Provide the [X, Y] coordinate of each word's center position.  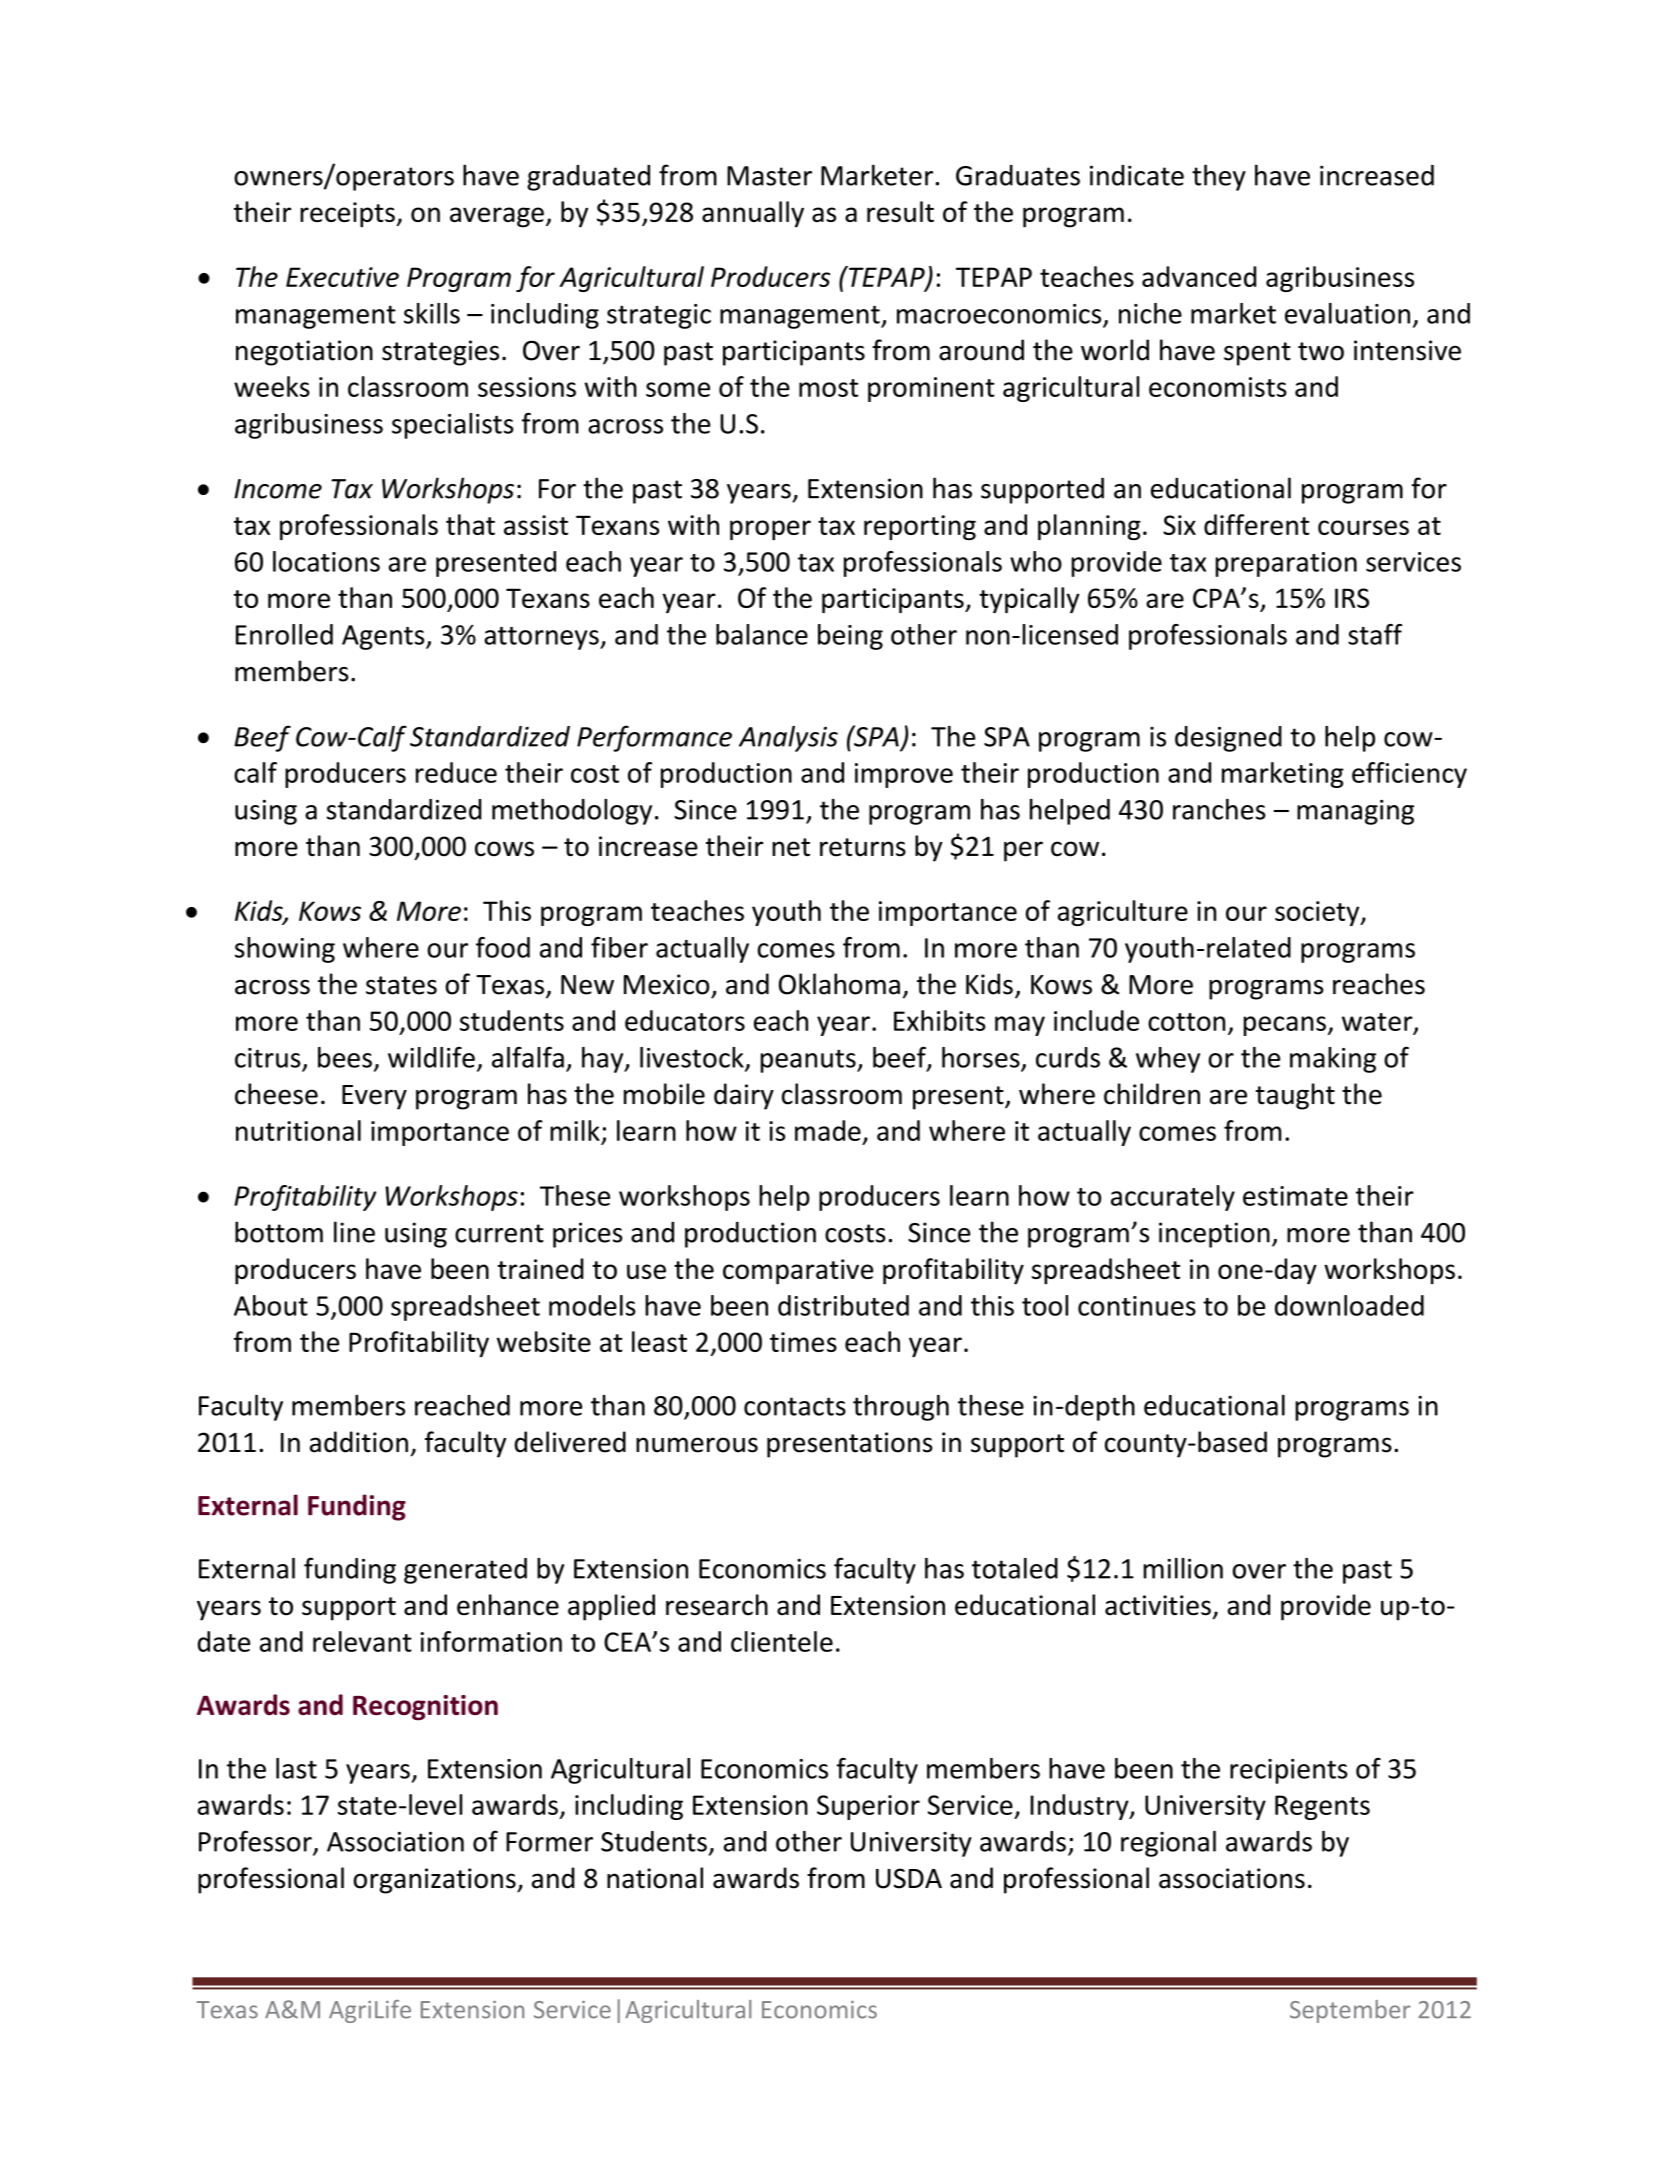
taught [1295, 1096]
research [717, 1605]
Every [374, 1097]
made [828, 1130]
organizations [435, 1881]
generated [465, 1571]
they [1219, 177]
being [850, 637]
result [900, 211]
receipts [348, 215]
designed [1228, 739]
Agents [384, 637]
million [1183, 1568]
